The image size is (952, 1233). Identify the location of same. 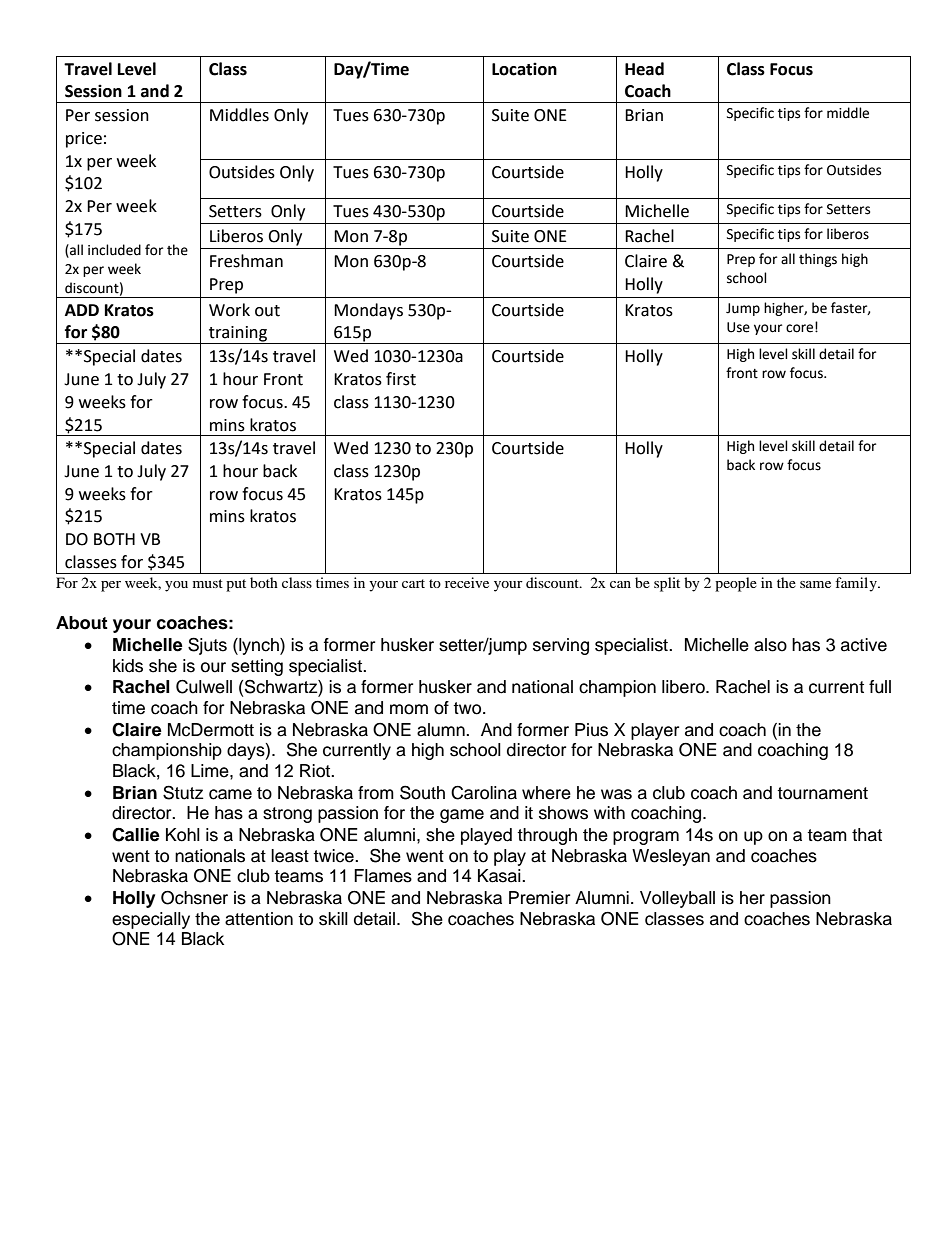
(815, 584).
